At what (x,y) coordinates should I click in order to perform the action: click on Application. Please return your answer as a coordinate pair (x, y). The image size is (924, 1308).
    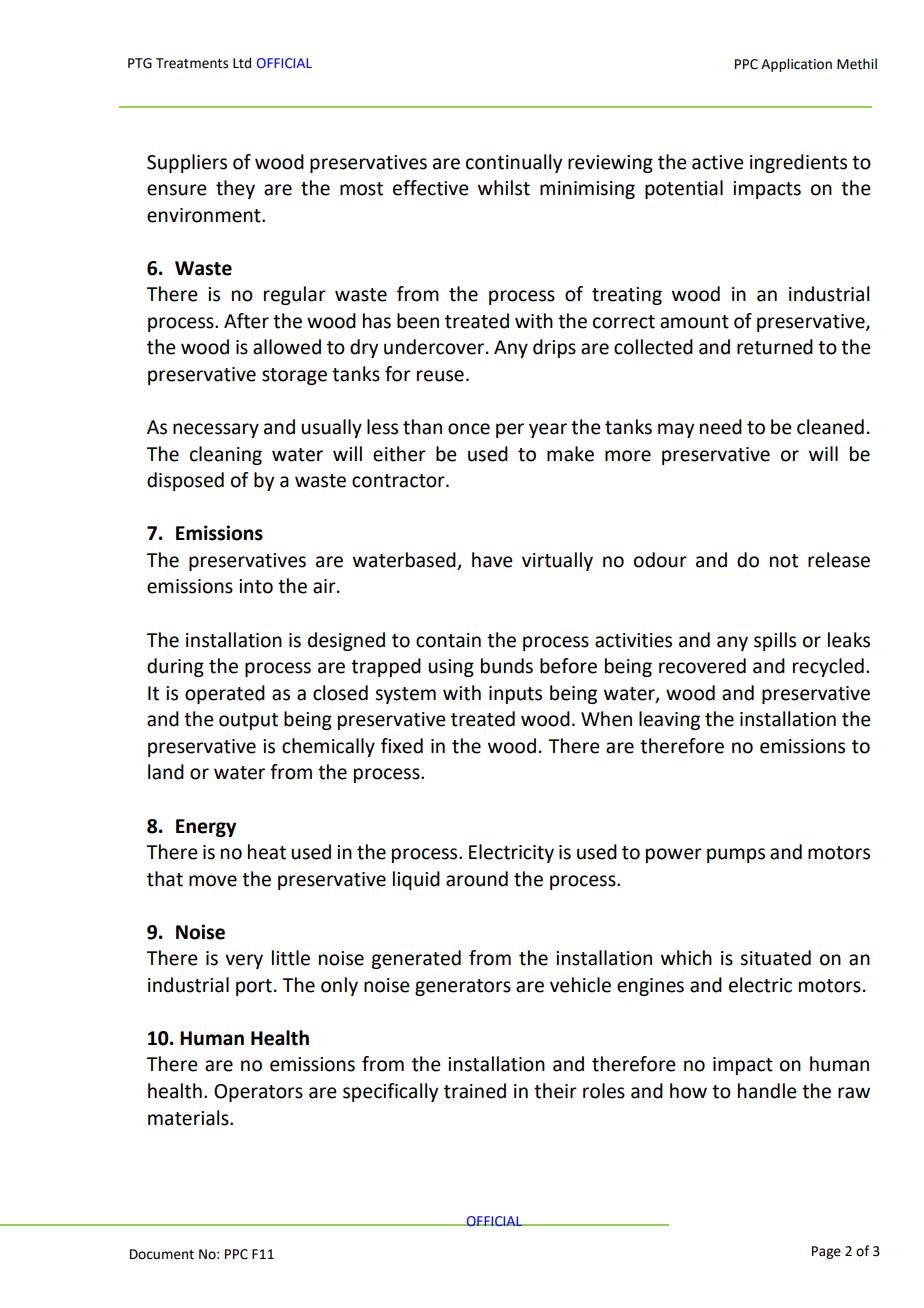
    Looking at the image, I should click on (796, 65).
